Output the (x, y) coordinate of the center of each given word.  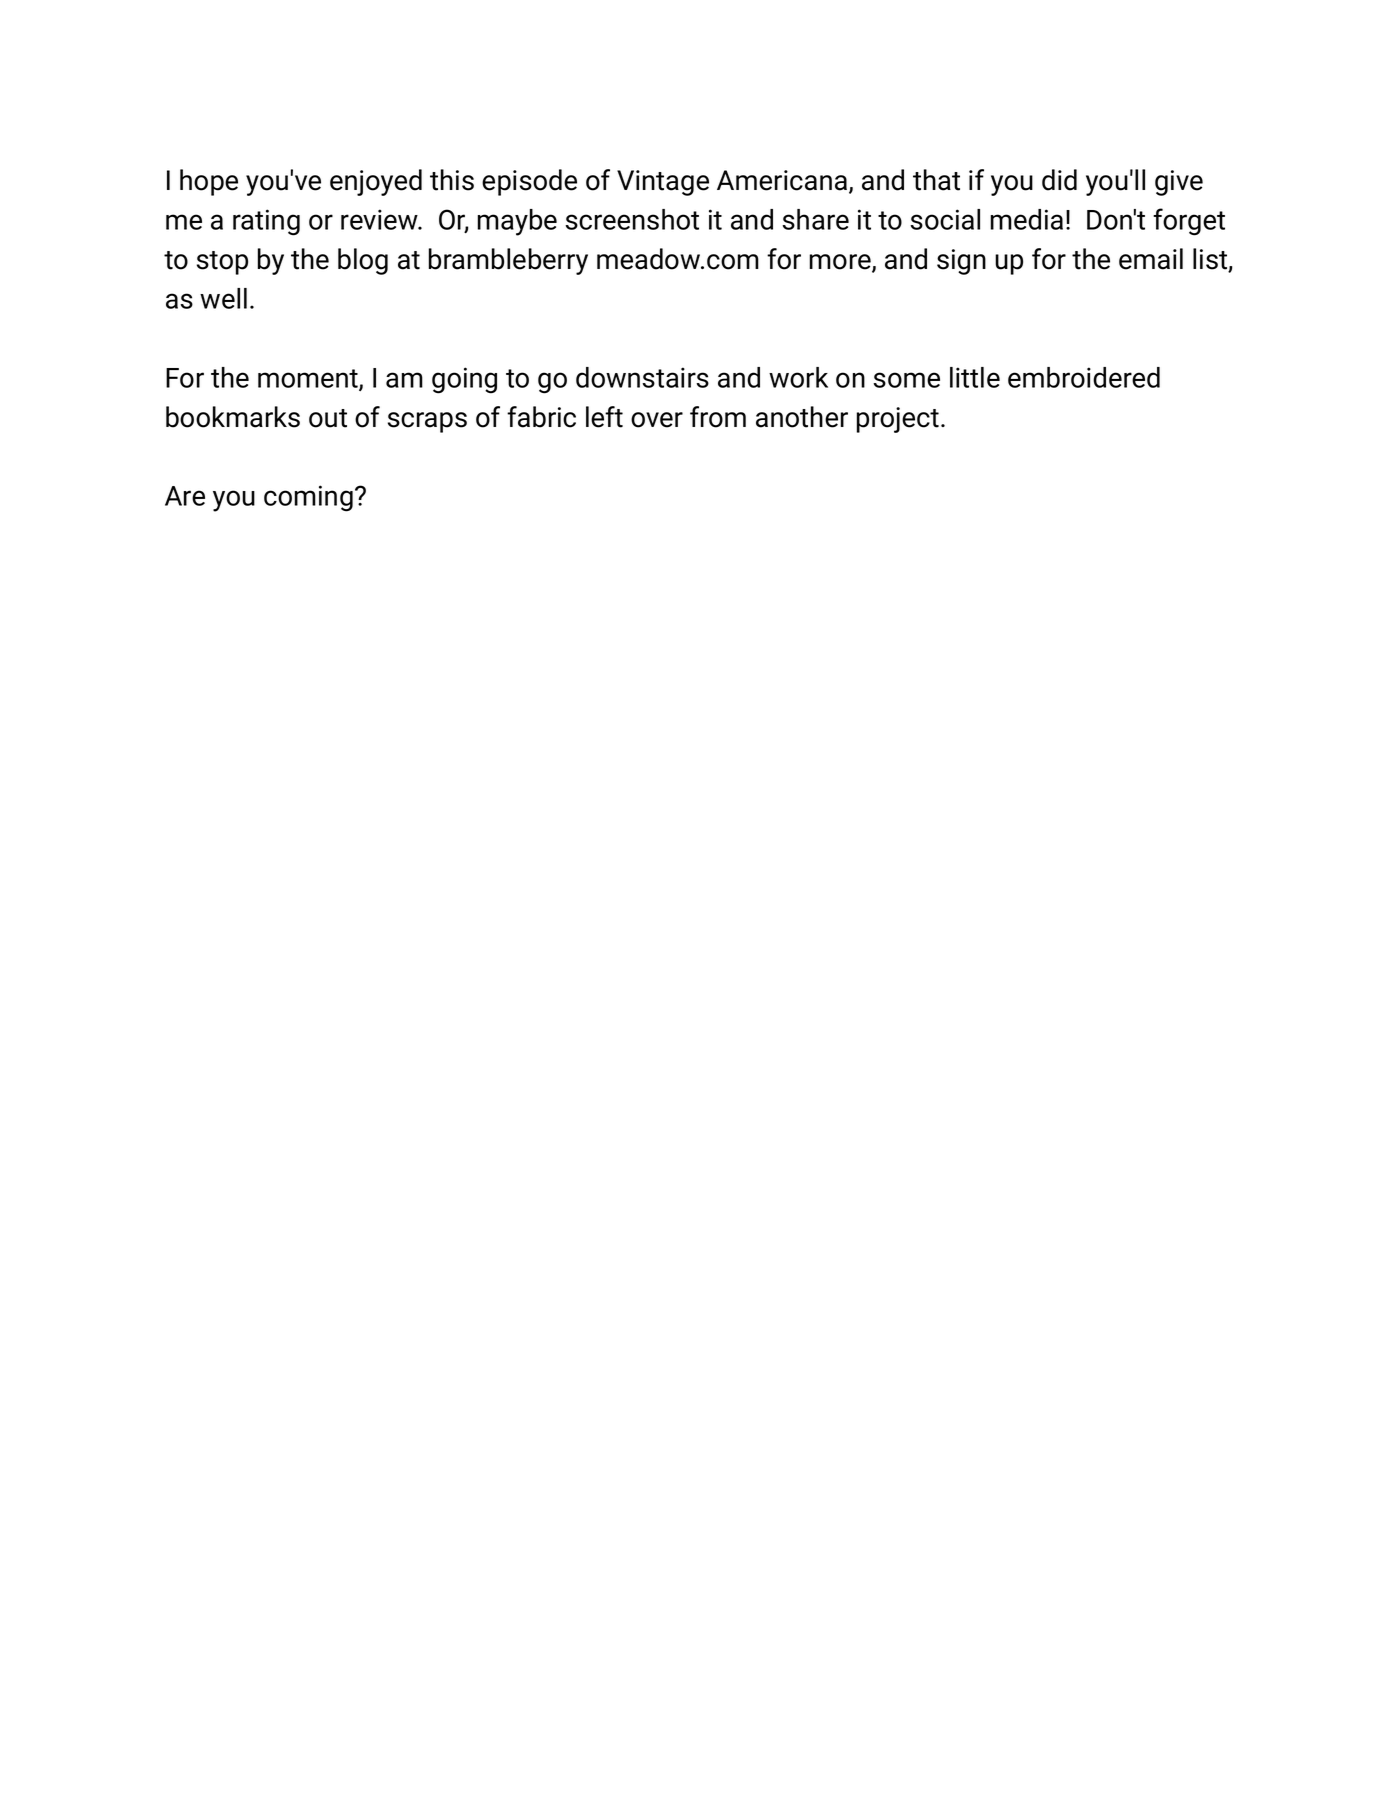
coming (308, 498)
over (657, 420)
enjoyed (376, 182)
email (1151, 259)
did (1059, 180)
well (223, 298)
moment (309, 379)
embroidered (1084, 377)
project (898, 420)
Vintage (663, 183)
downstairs (642, 377)
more (841, 263)
